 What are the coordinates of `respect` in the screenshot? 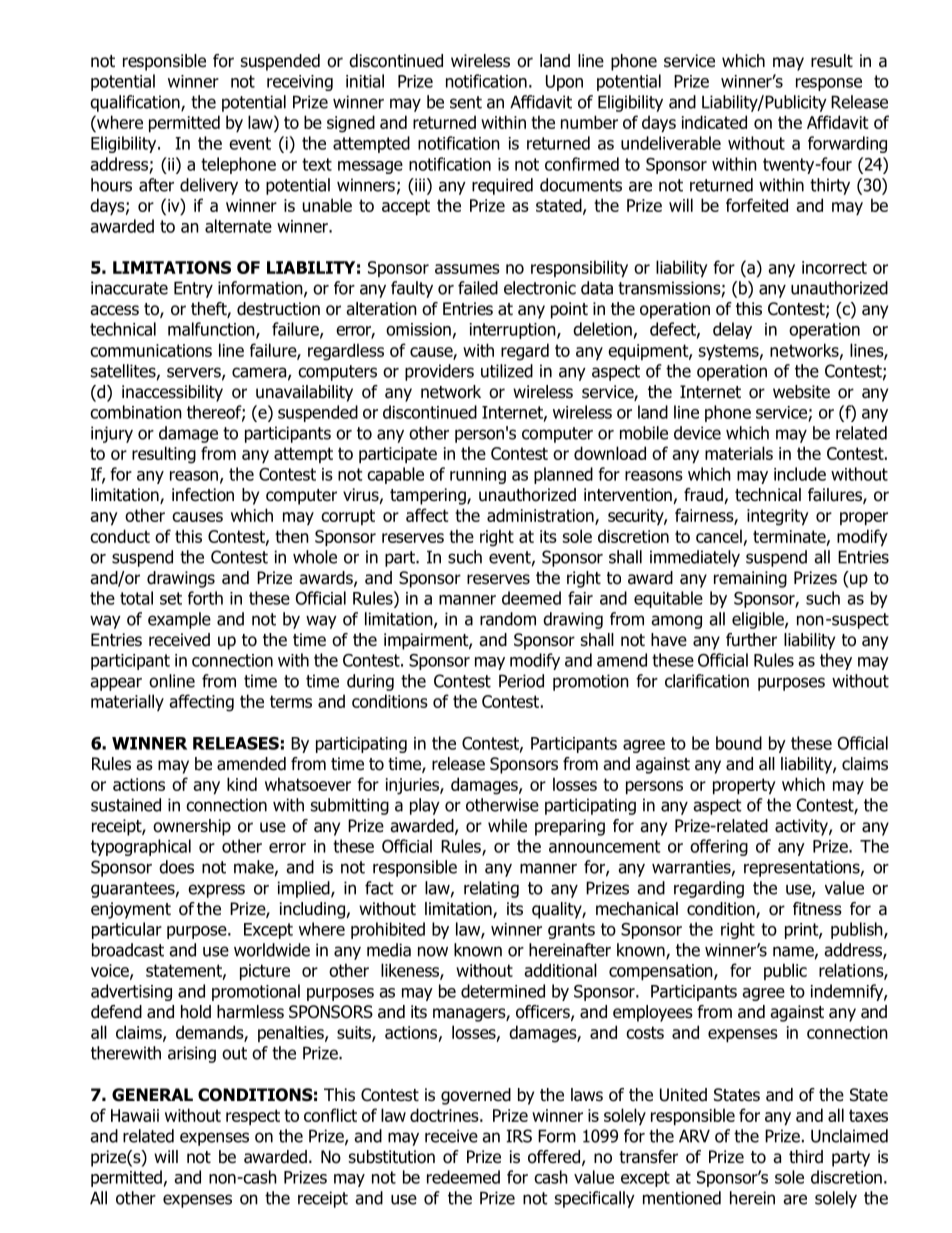 It's located at (253, 1117).
